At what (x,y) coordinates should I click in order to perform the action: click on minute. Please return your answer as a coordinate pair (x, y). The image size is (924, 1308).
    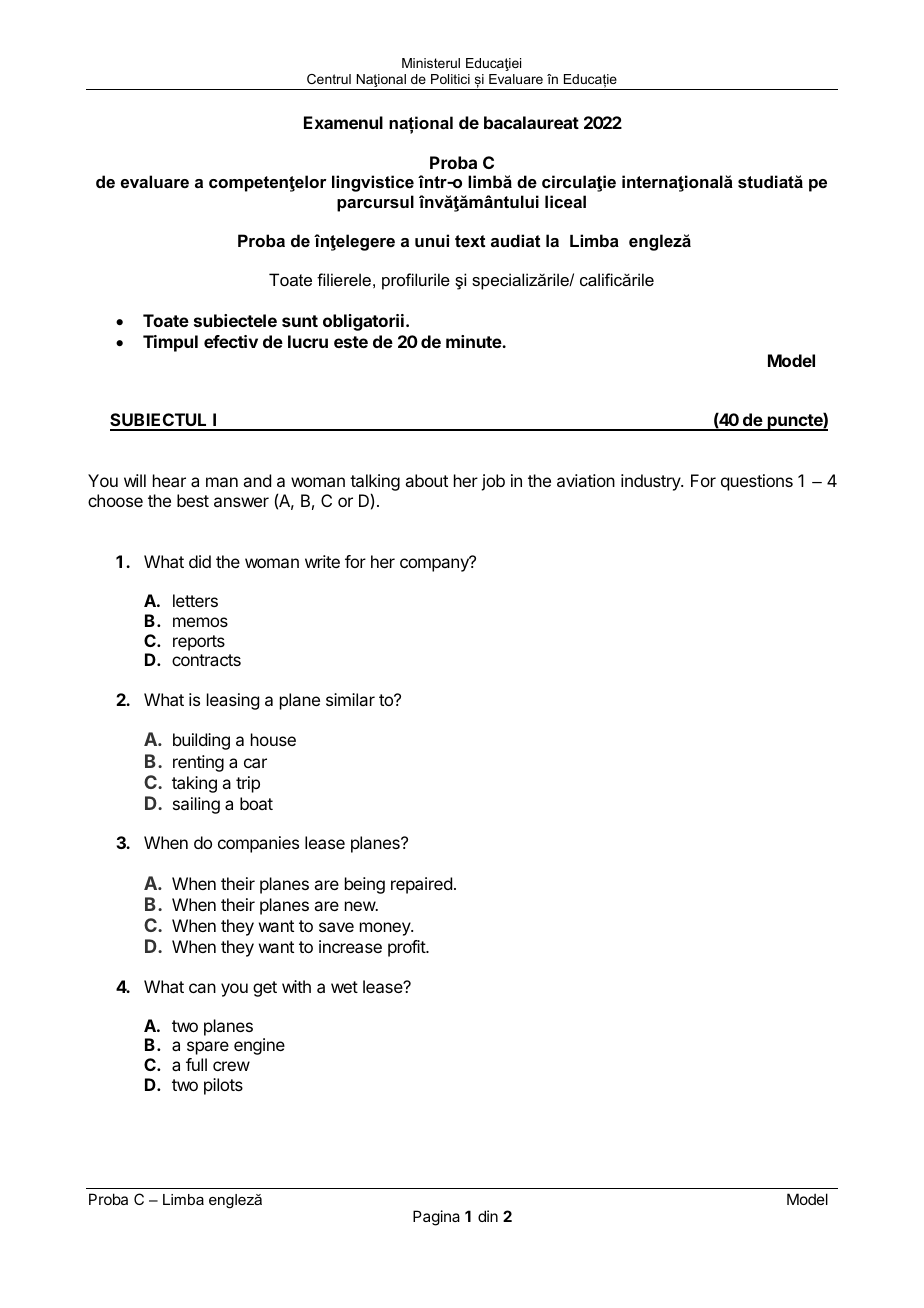
    Looking at the image, I should click on (474, 341).
